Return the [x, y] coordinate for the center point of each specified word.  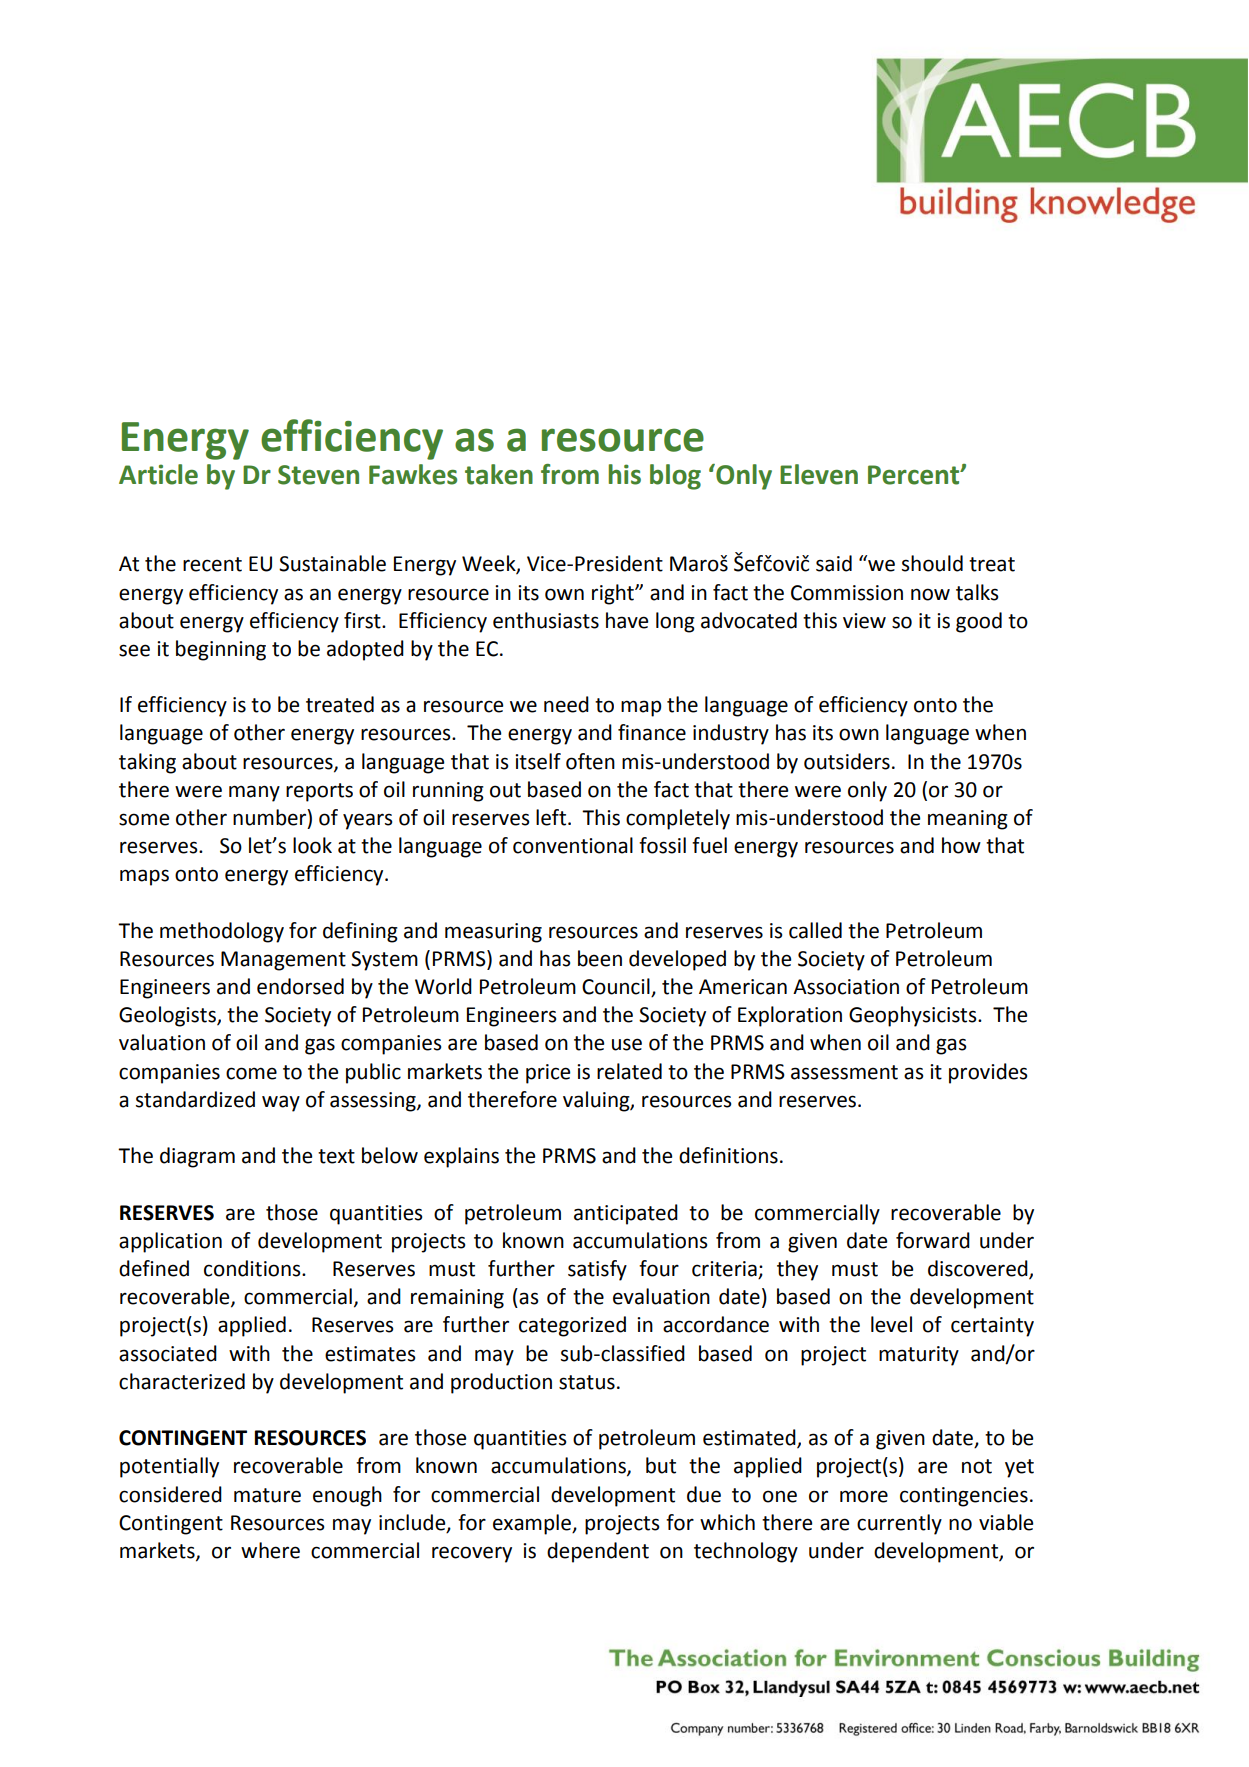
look [312, 845]
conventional [573, 845]
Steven [318, 475]
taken [499, 474]
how [961, 845]
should [932, 563]
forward [933, 1240]
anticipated [626, 1214]
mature [267, 1495]
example [533, 1524]
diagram [197, 1157]
